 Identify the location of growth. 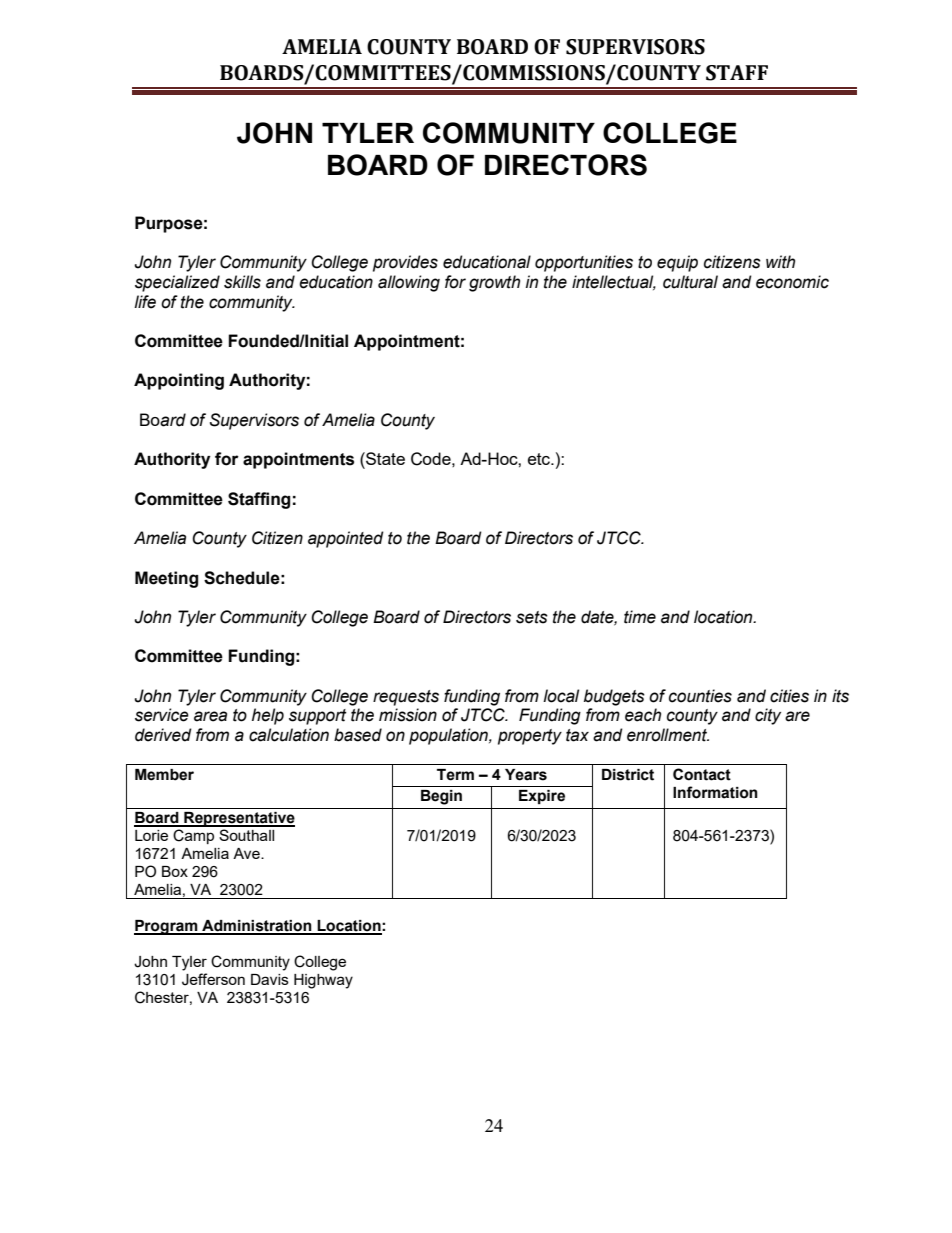
(494, 283).
